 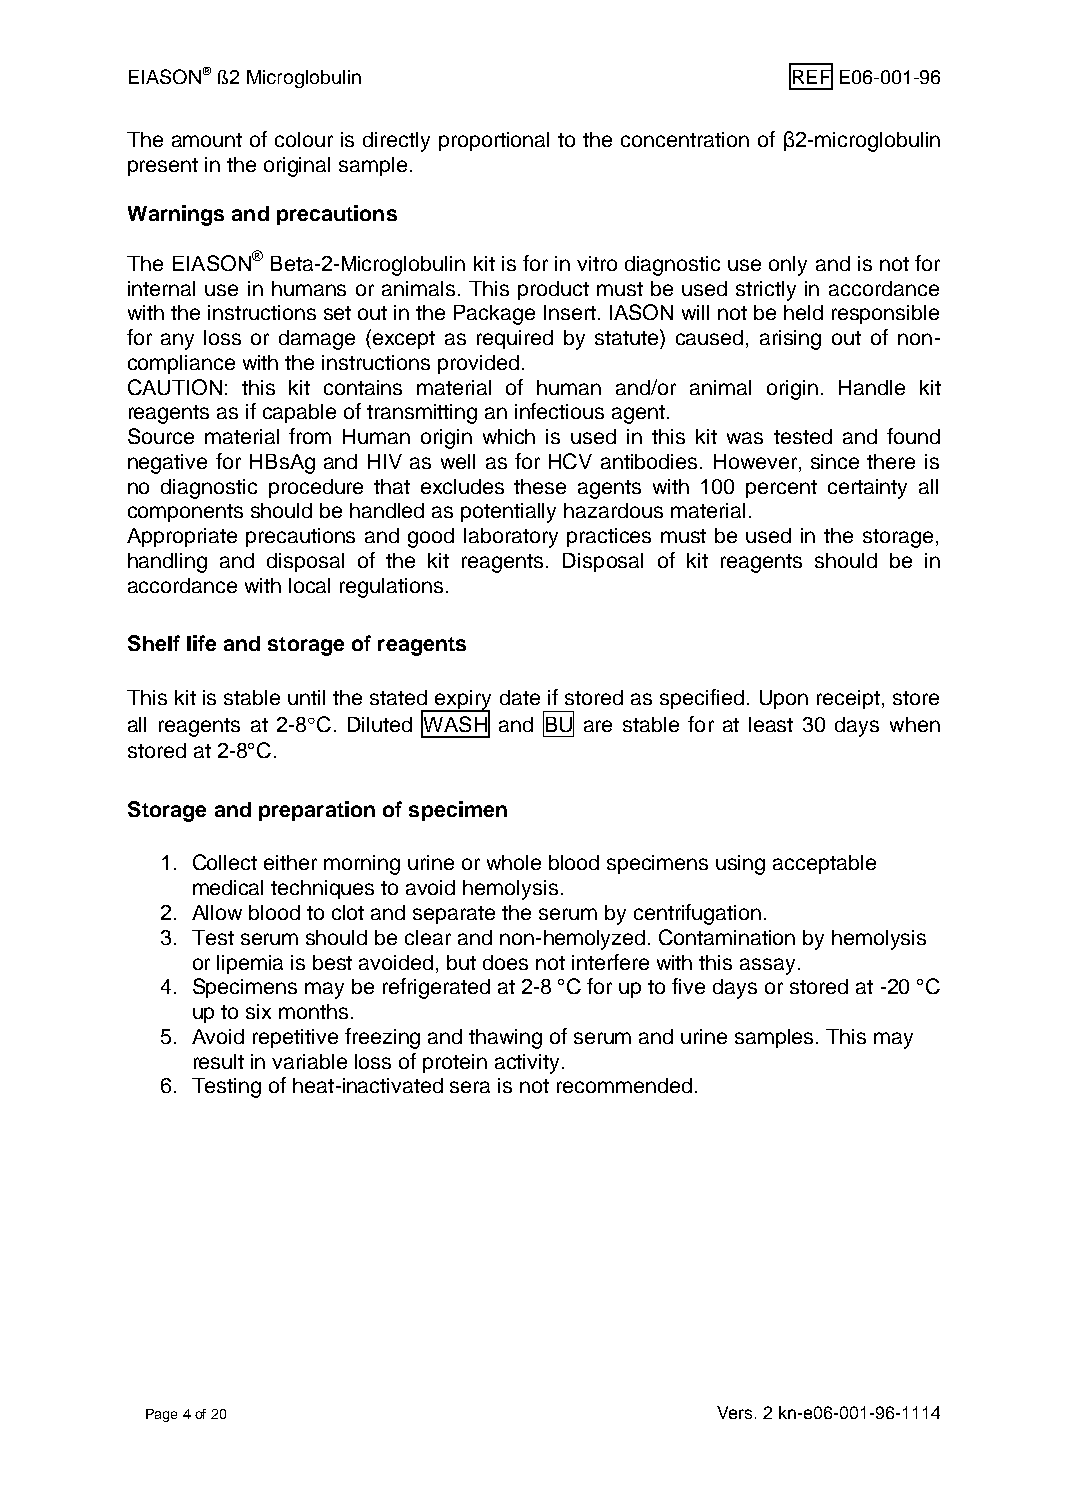 What do you see at coordinates (161, 1415) in the screenshot?
I see `Page` at bounding box center [161, 1415].
